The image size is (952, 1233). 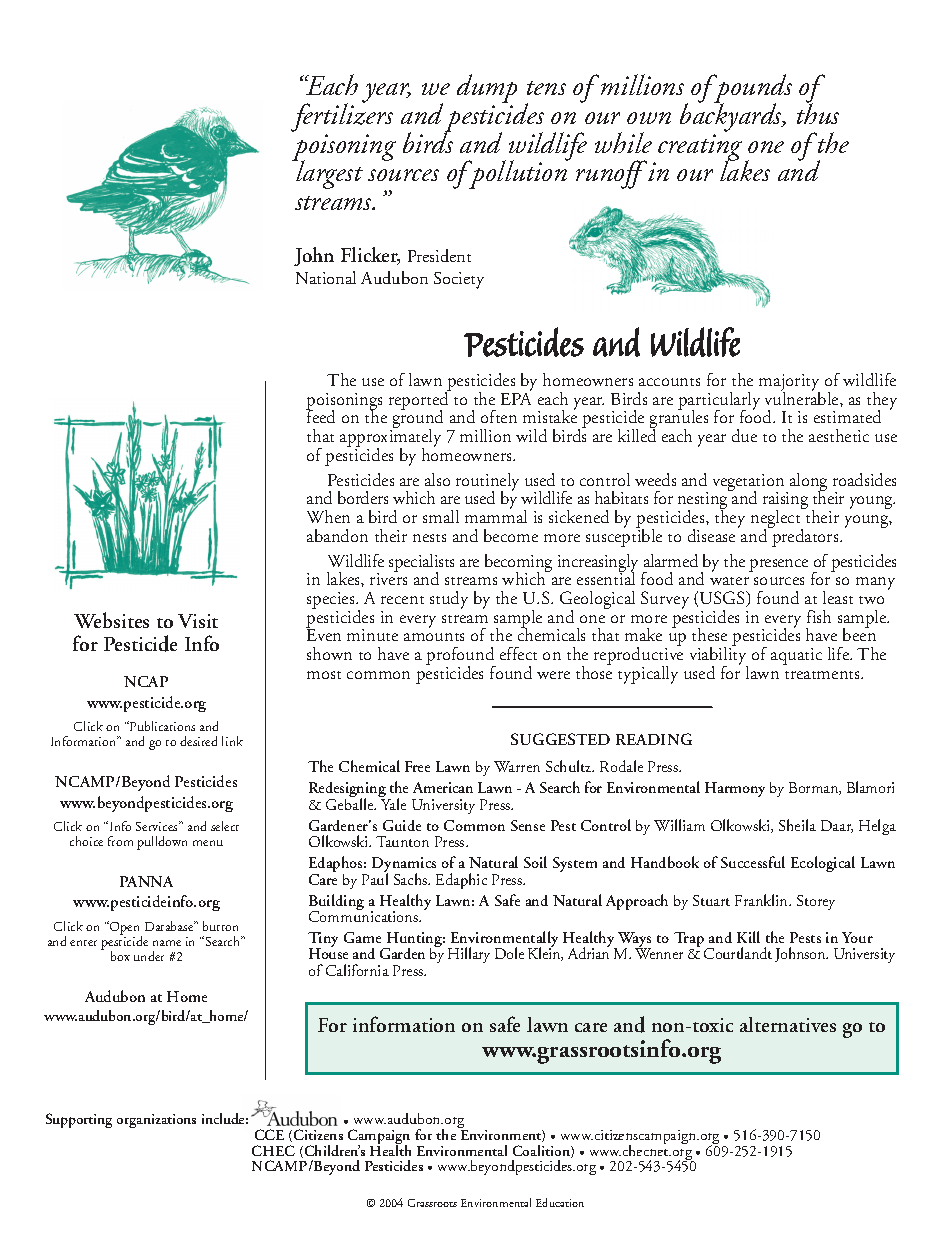 What do you see at coordinates (156, 1121) in the image?
I see `organizations` at bounding box center [156, 1121].
